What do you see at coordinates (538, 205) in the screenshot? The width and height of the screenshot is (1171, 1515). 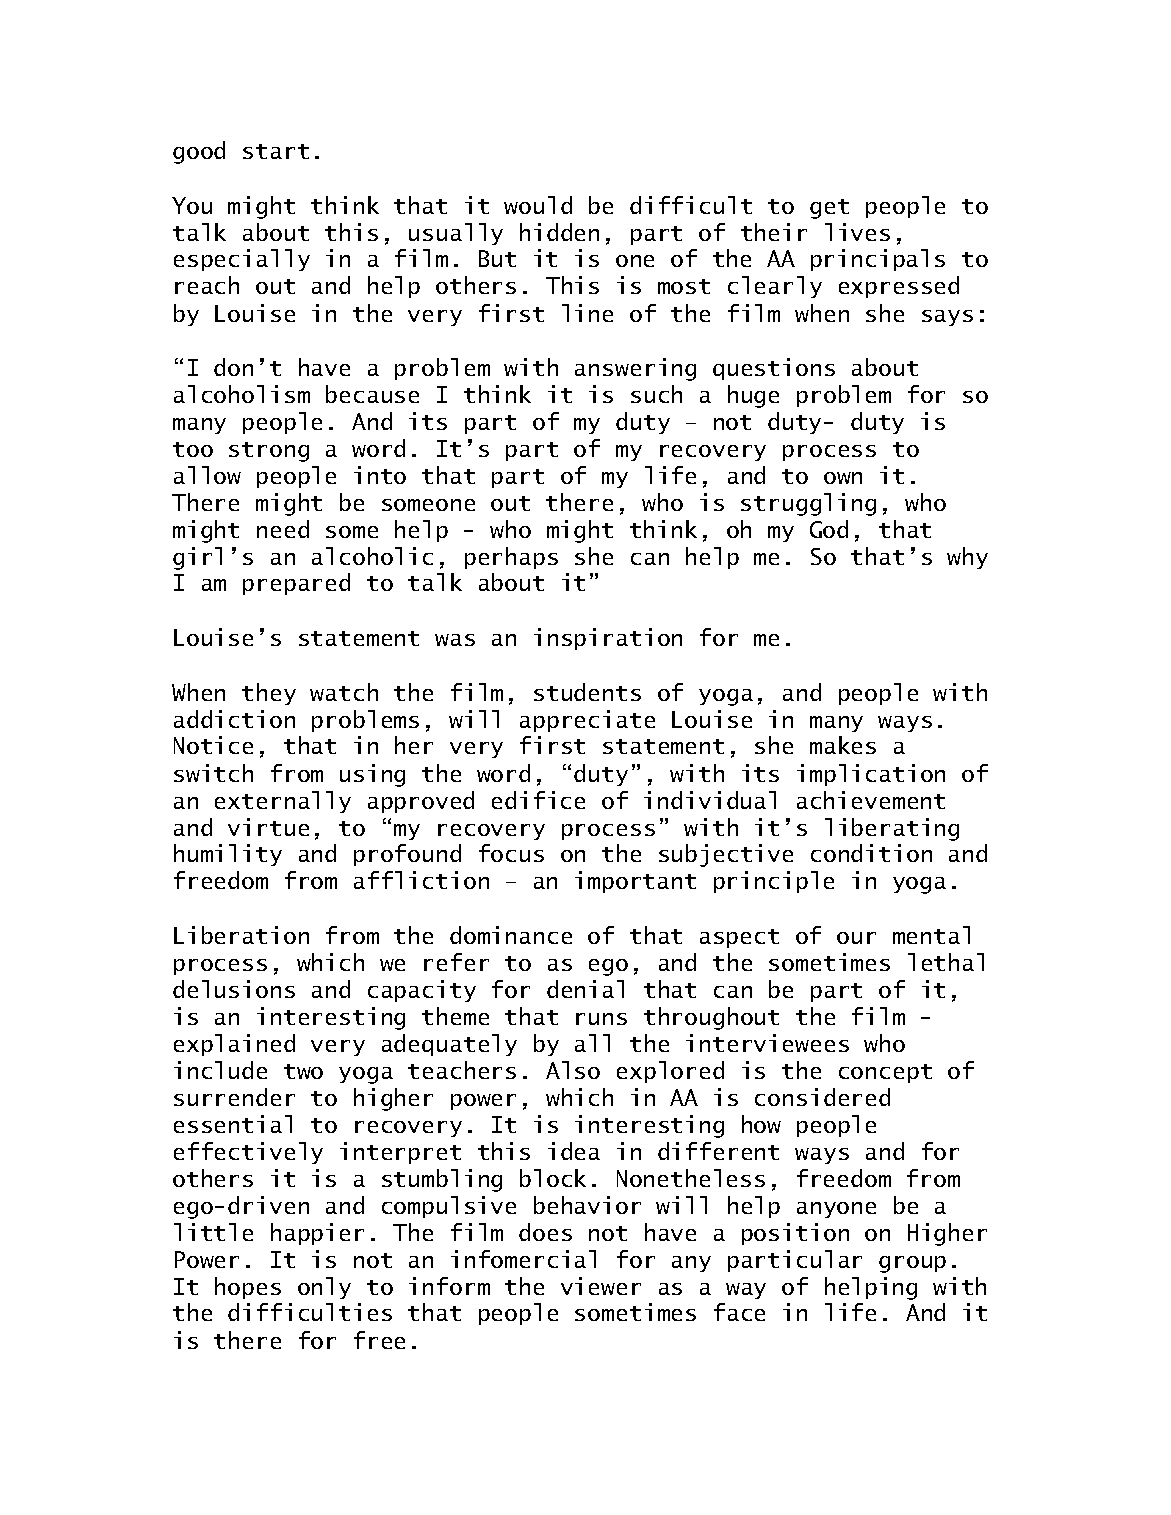 I see `would` at bounding box center [538, 205].
